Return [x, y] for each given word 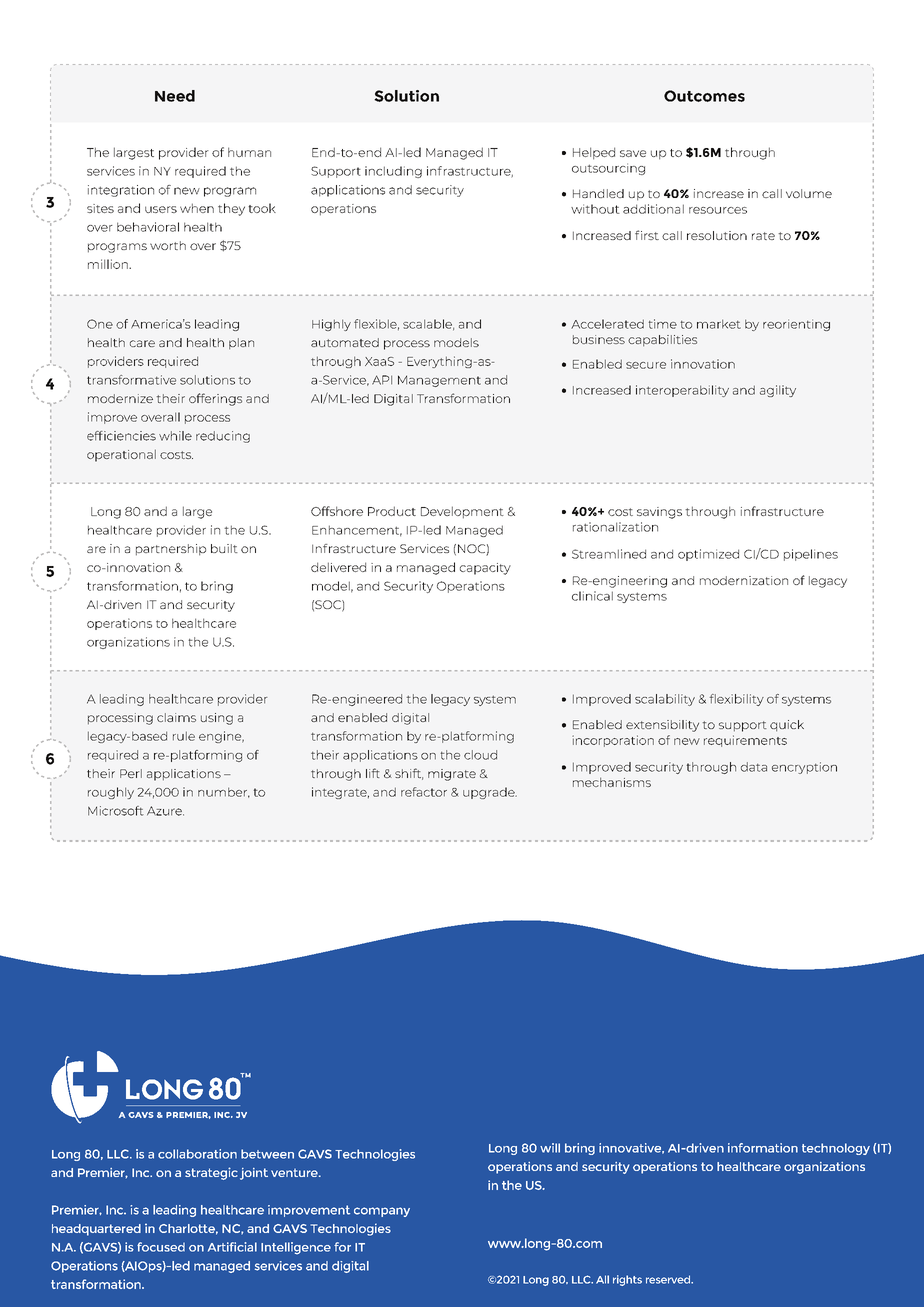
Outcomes [704, 96]
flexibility [737, 700]
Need [175, 96]
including [393, 172]
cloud [480, 755]
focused [161, 1247]
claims [176, 717]
